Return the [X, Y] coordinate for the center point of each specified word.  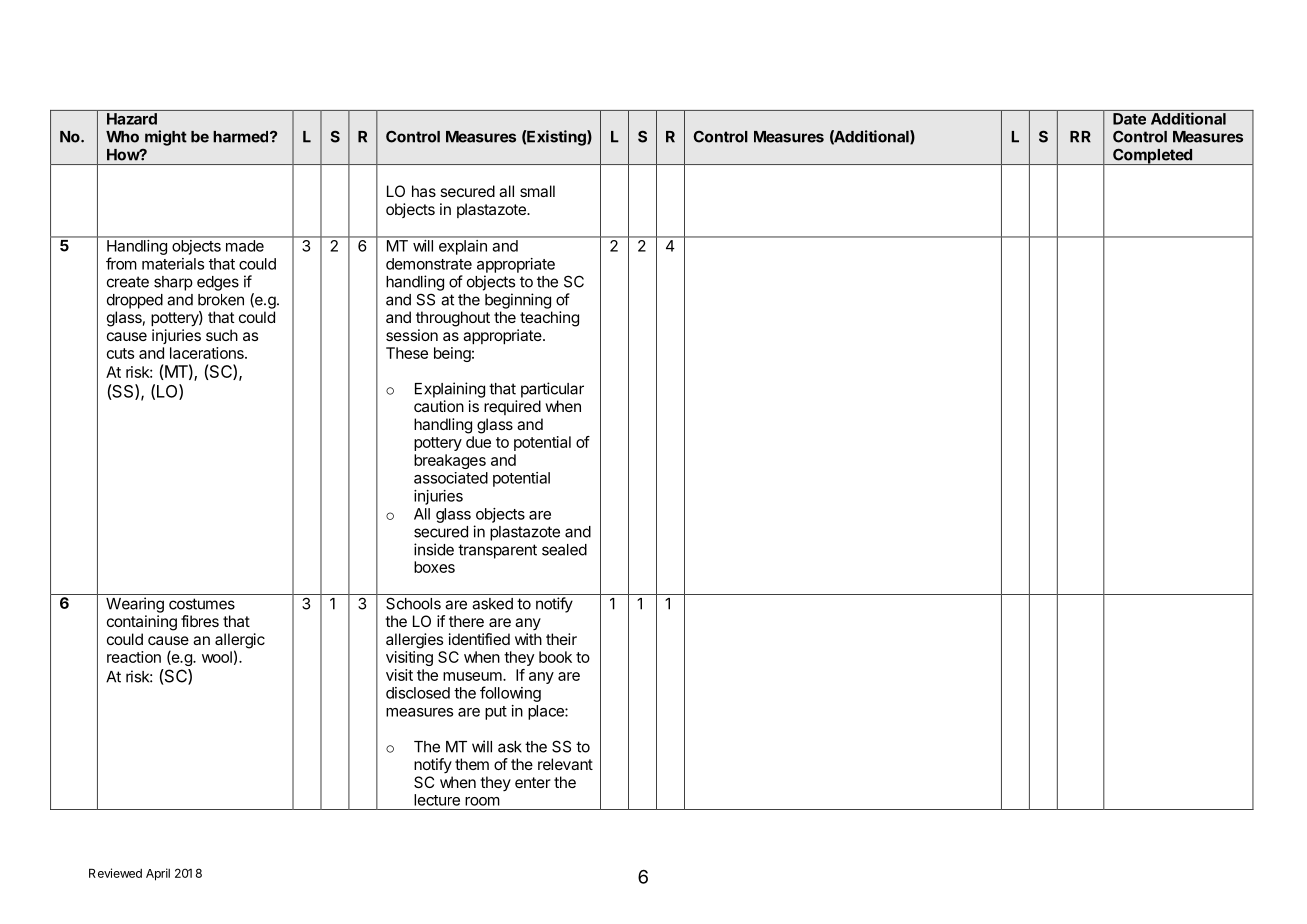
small [537, 191]
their [561, 639]
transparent [497, 551]
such [222, 335]
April [158, 874]
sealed [564, 550]
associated [451, 478]
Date [1129, 119]
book [555, 657]
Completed [1152, 156]
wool [217, 657]
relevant [565, 764]
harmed [242, 137]
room [482, 801]
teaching [549, 319]
